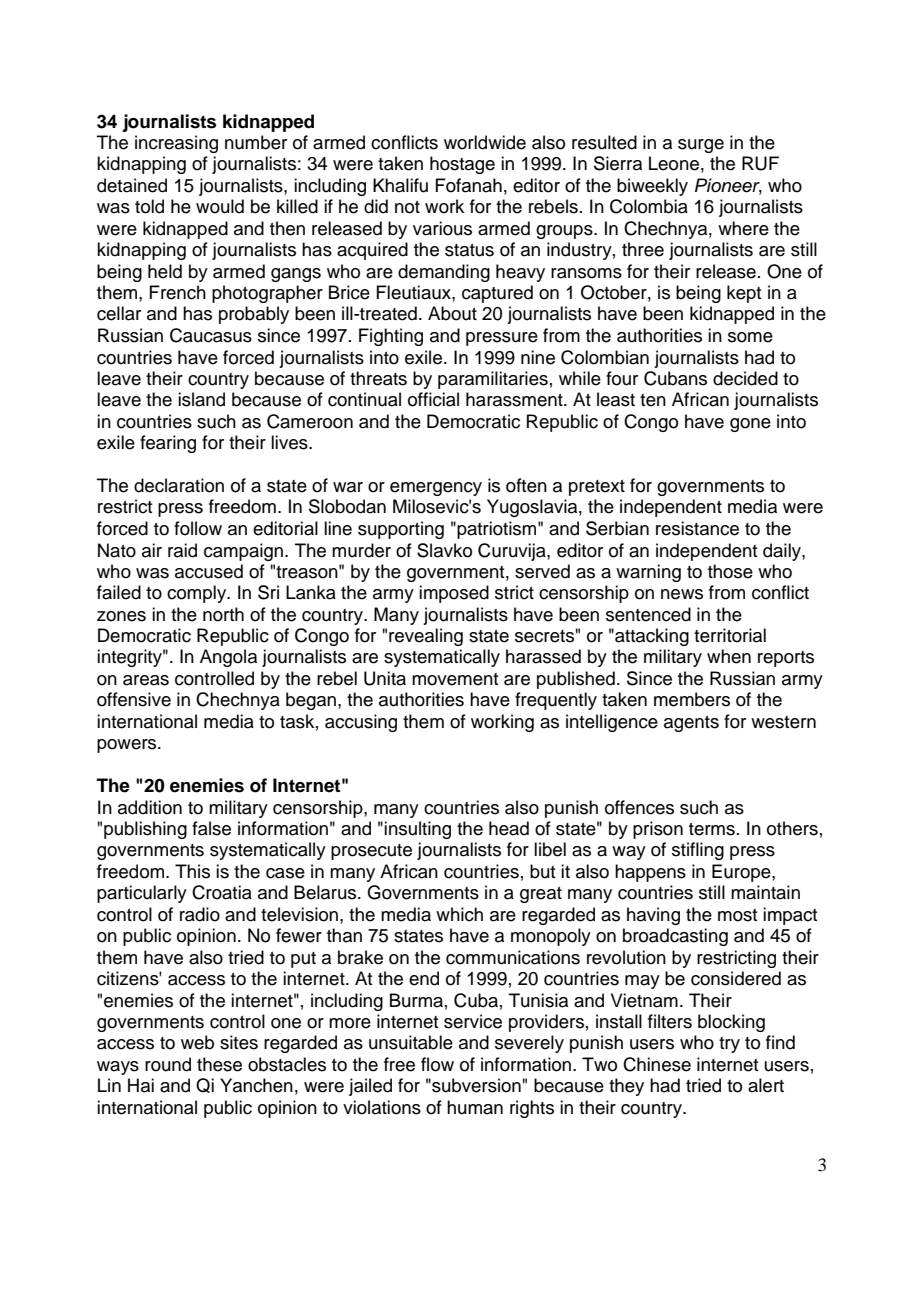 This image has width=924, height=1308. I want to click on addition, so click(150, 807).
